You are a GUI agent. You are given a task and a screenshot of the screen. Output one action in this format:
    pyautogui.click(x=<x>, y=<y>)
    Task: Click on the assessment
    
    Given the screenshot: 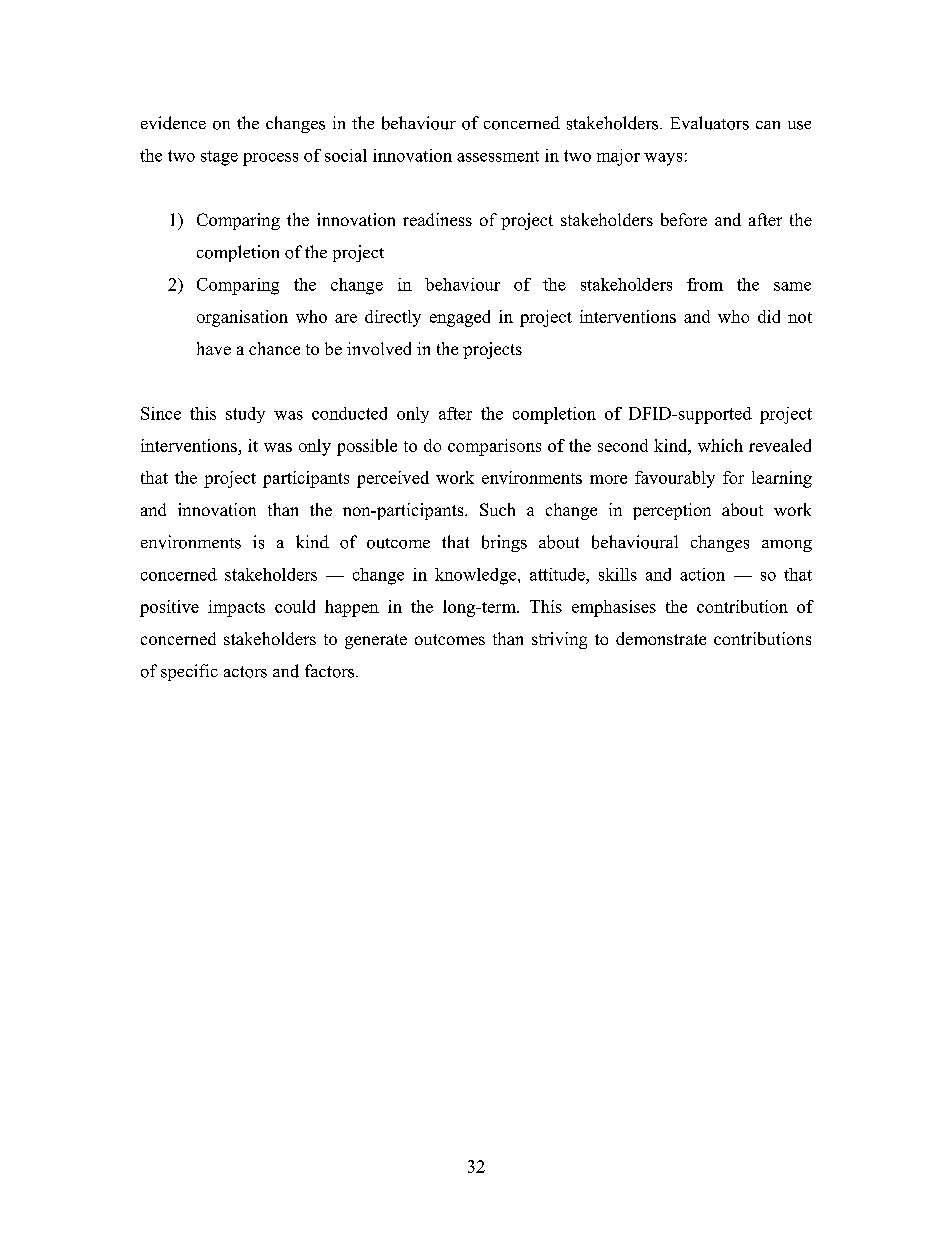 What is the action you would take?
    pyautogui.click(x=498, y=156)
